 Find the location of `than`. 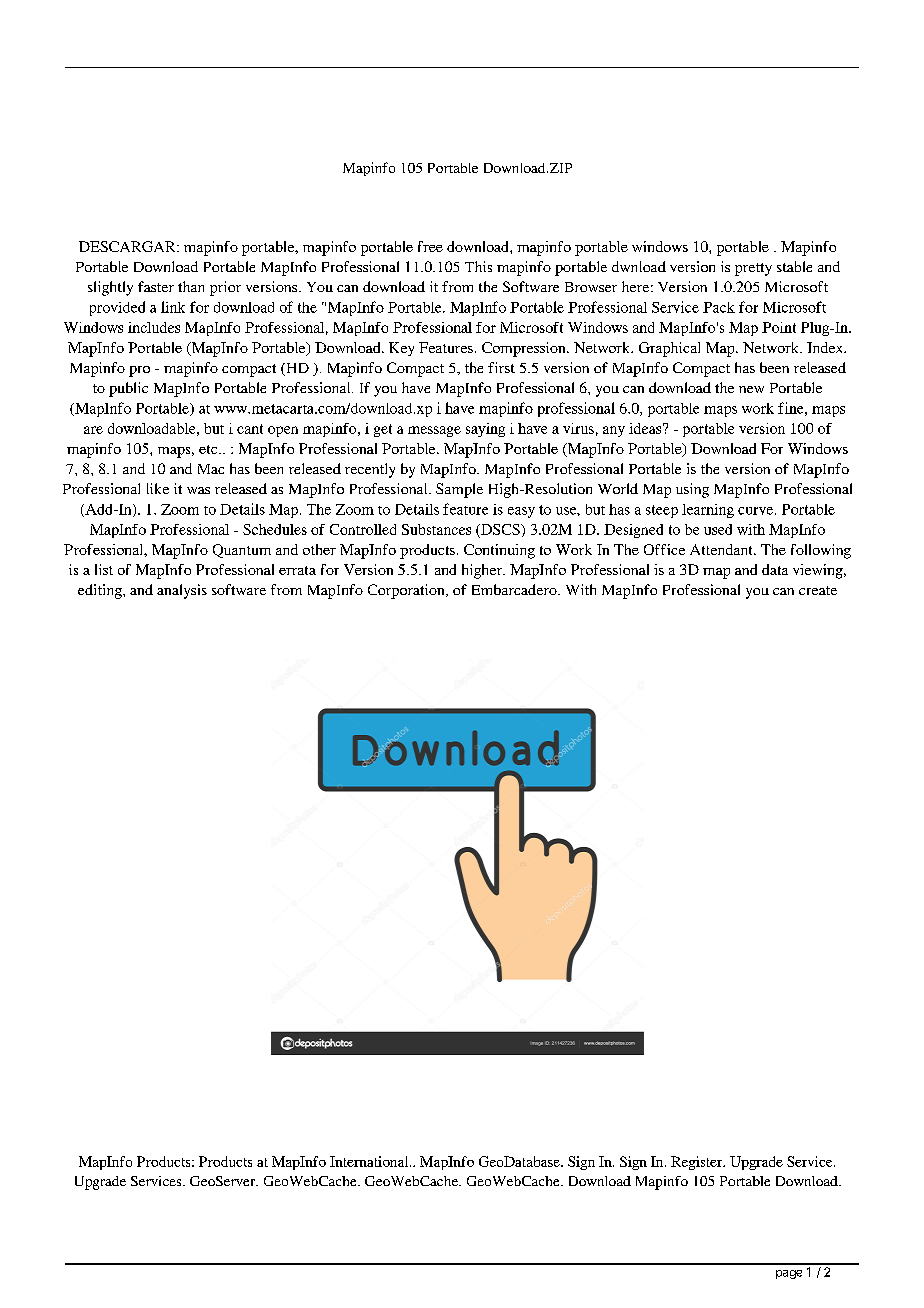

than is located at coordinates (191, 286).
